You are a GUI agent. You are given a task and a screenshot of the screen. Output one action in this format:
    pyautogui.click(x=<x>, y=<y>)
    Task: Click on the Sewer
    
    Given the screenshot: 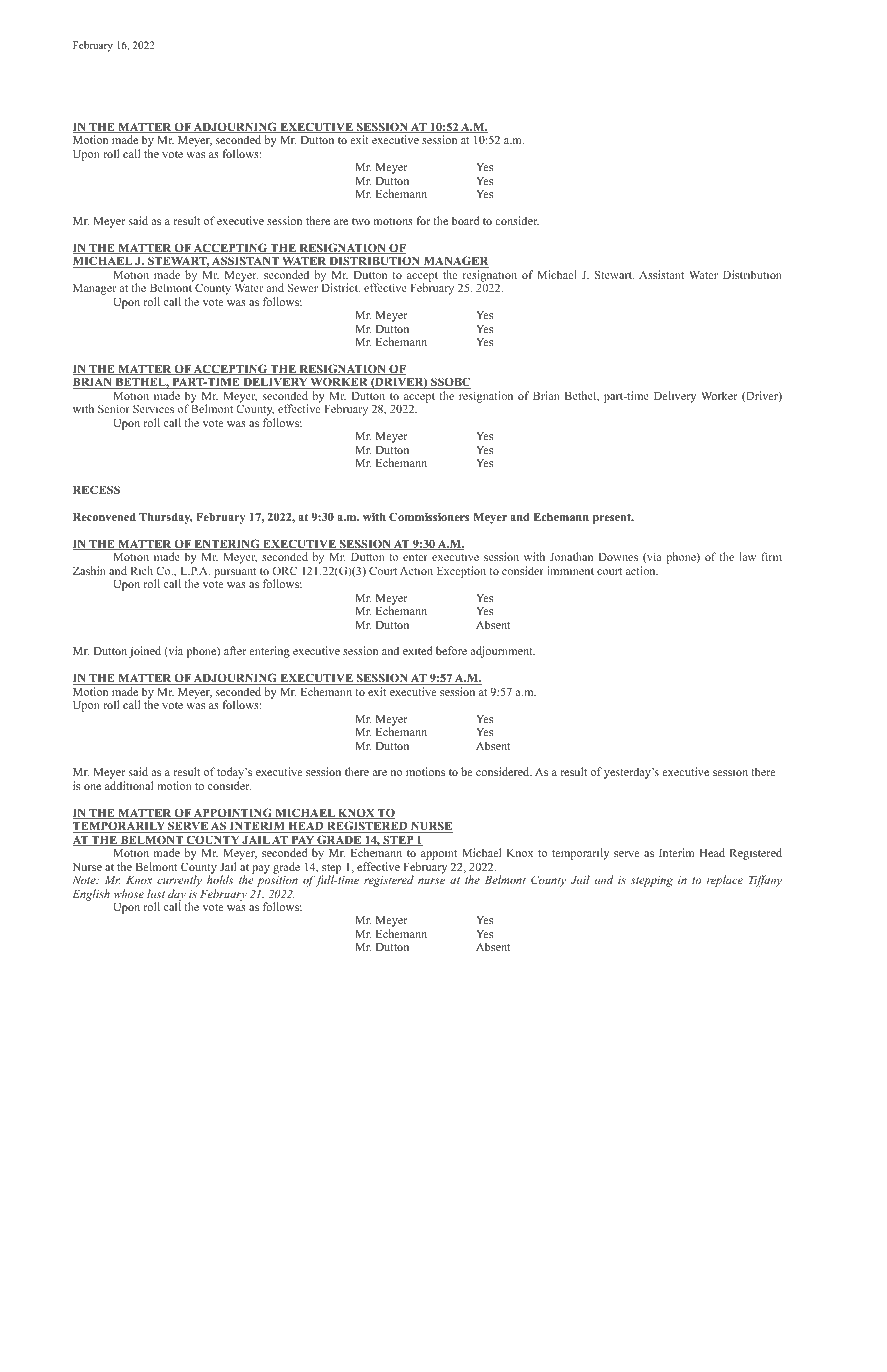 What is the action you would take?
    pyautogui.click(x=303, y=287)
